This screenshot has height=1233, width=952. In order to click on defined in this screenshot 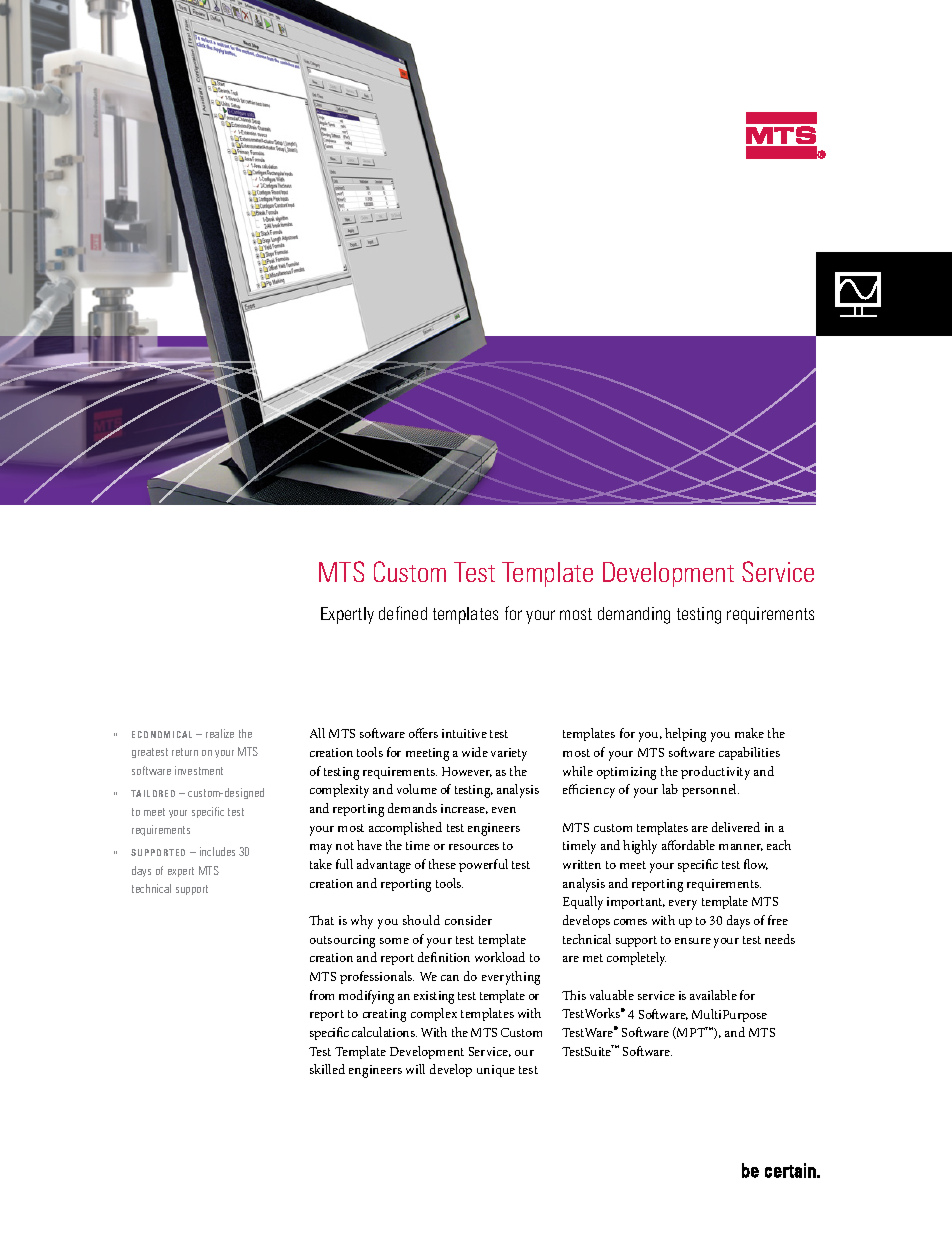, I will do `click(403, 613)`.
